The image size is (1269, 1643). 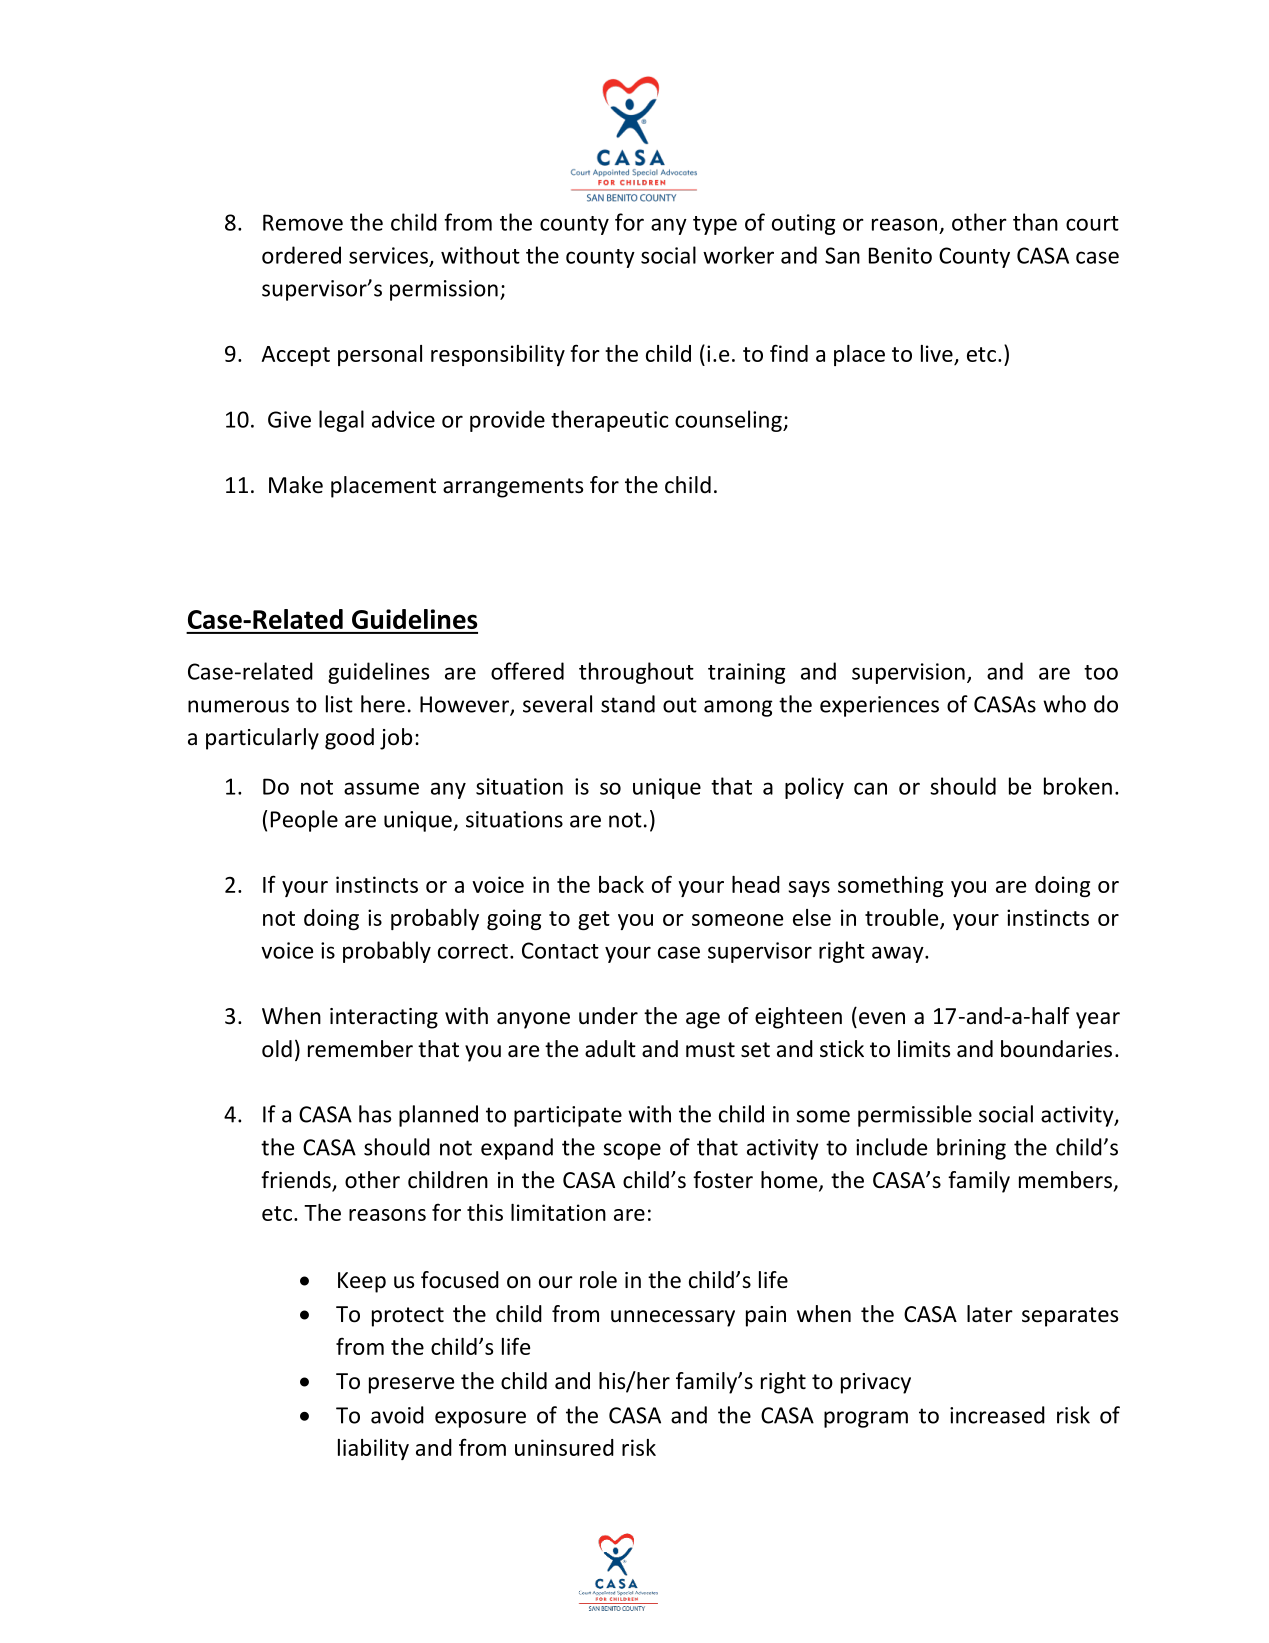 What do you see at coordinates (908, 673) in the page?
I see `supervision` at bounding box center [908, 673].
